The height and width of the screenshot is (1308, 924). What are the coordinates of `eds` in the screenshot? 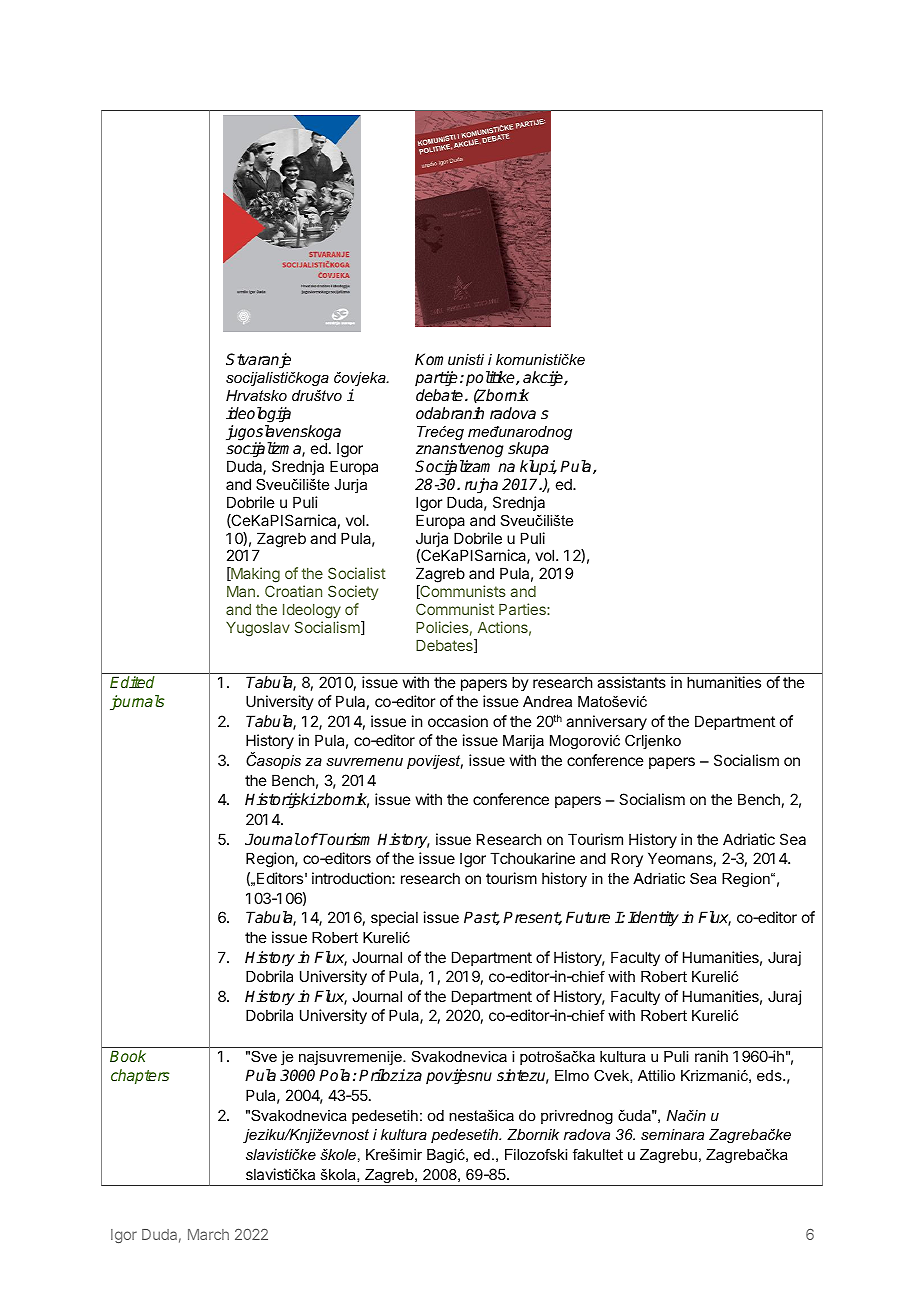 It's located at (770, 1075).
